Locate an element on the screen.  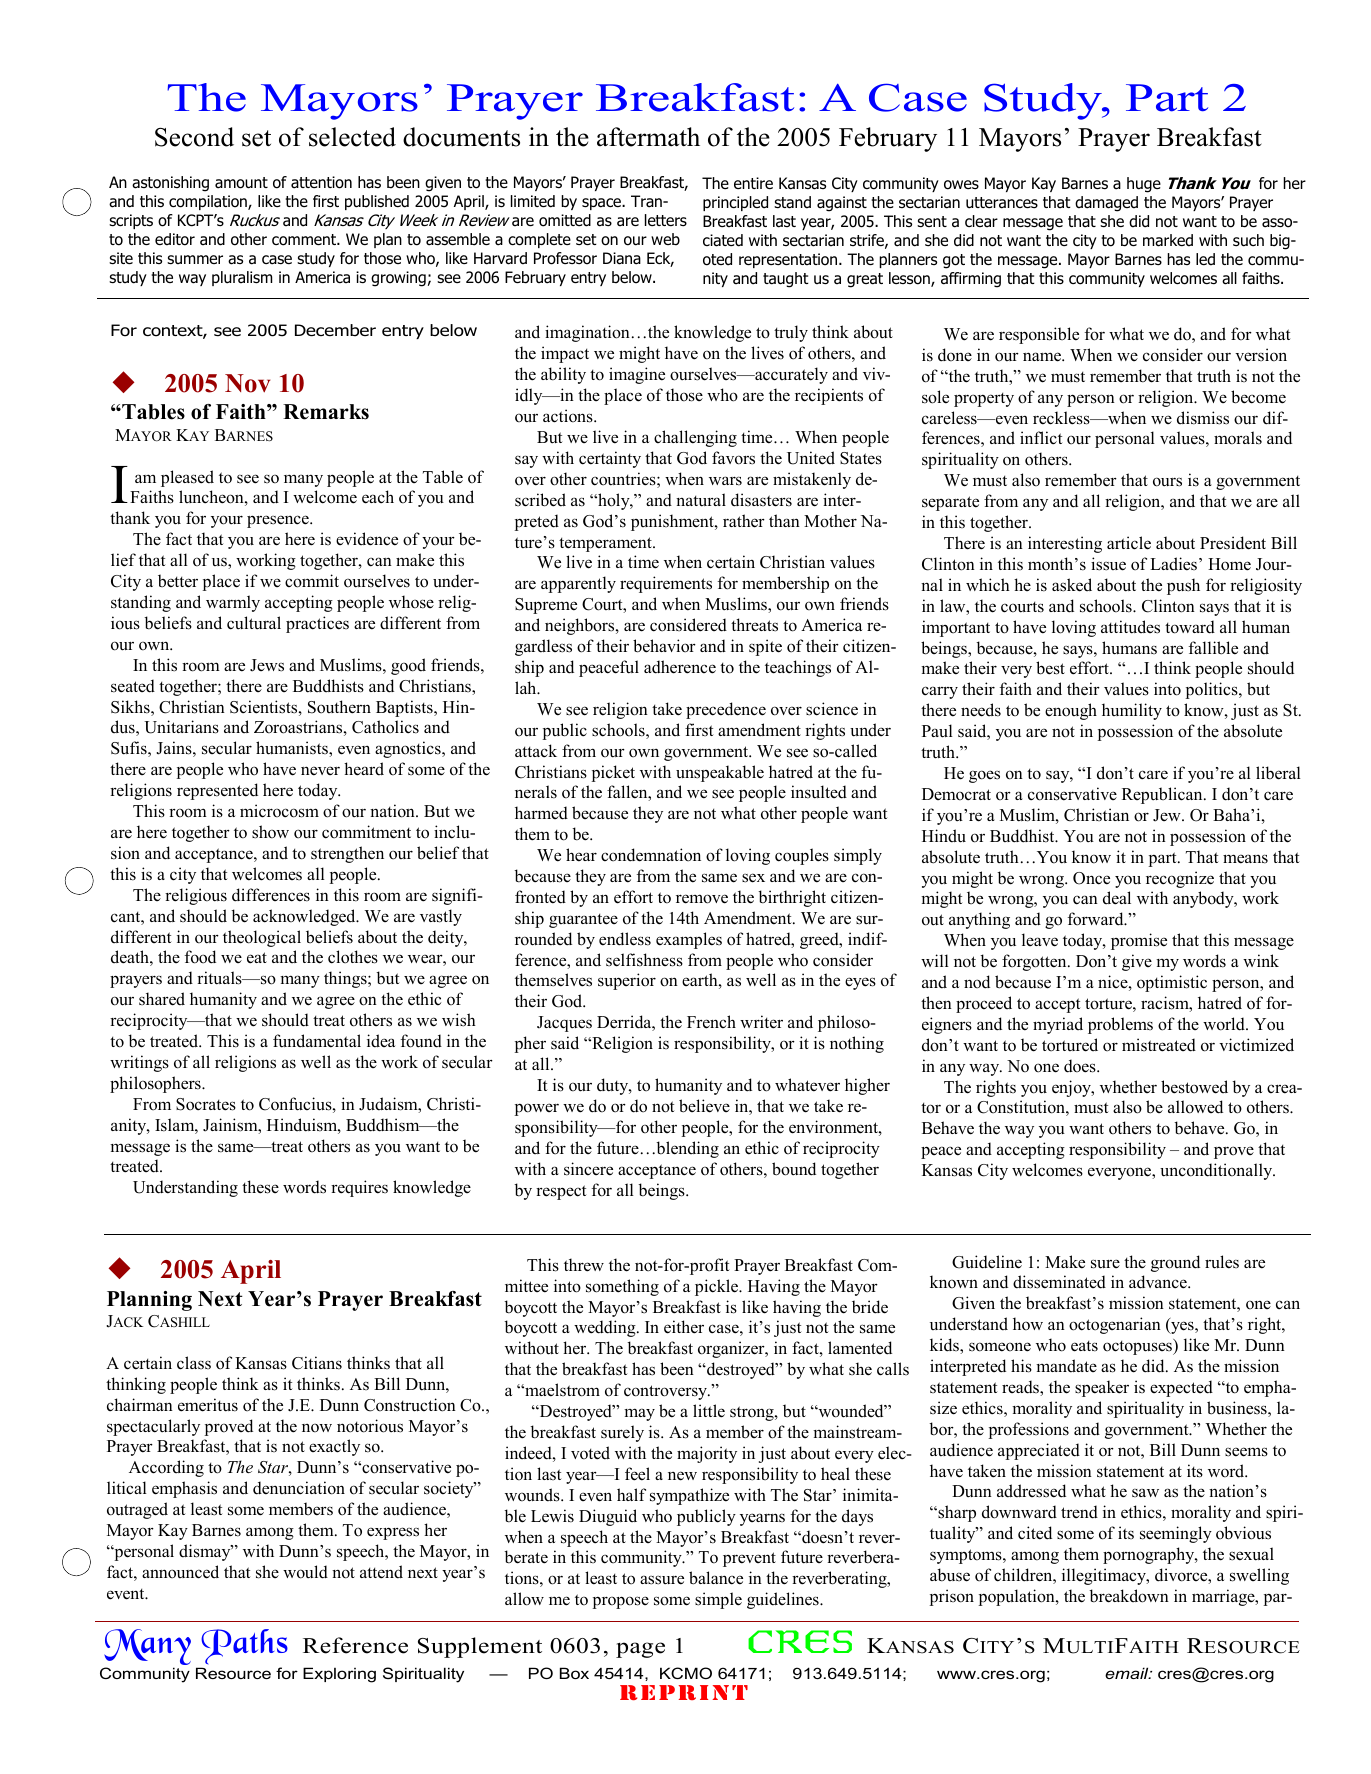
Paths is located at coordinates (244, 1646).
